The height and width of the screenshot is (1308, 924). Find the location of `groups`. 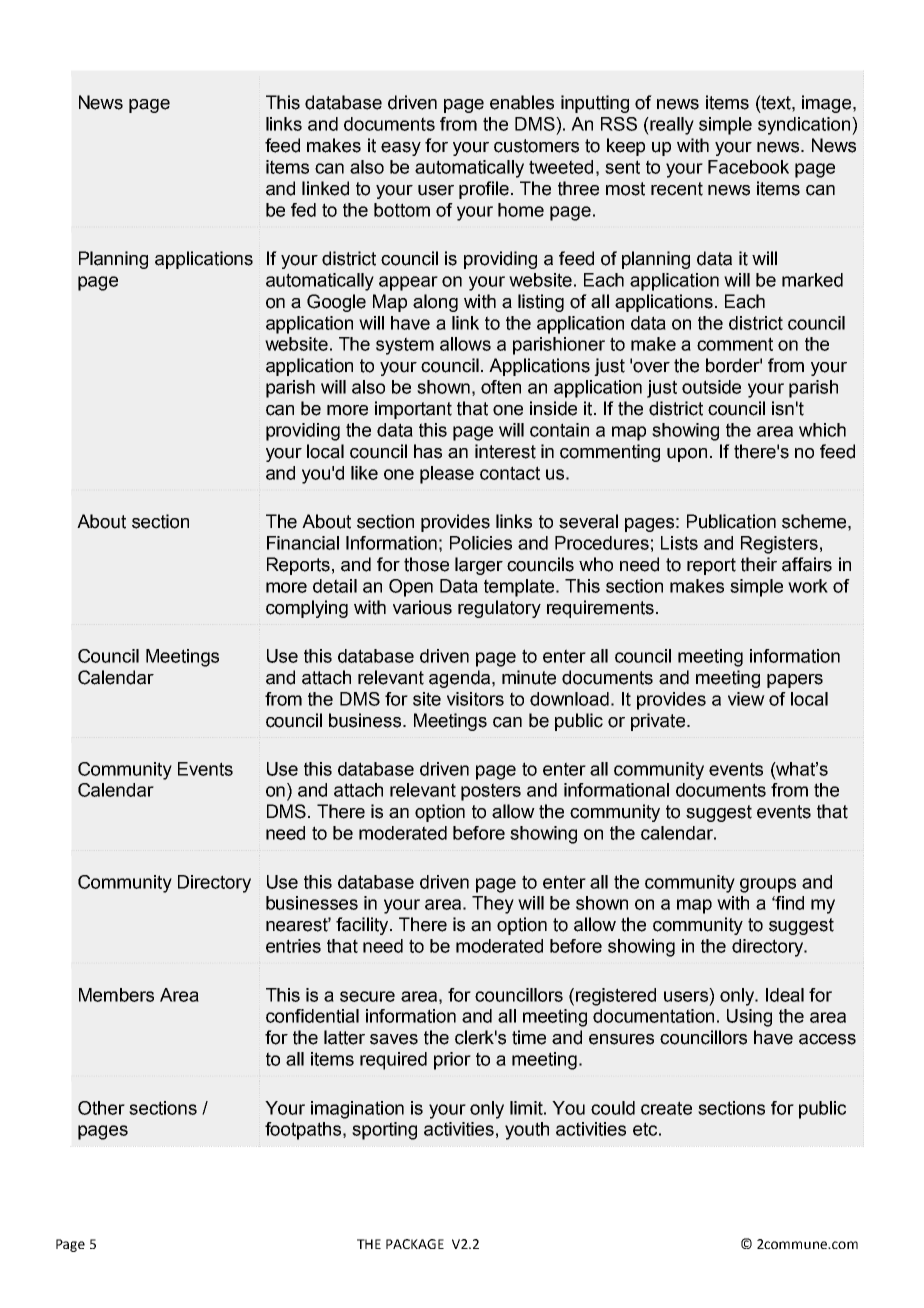

groups is located at coordinates (768, 885).
